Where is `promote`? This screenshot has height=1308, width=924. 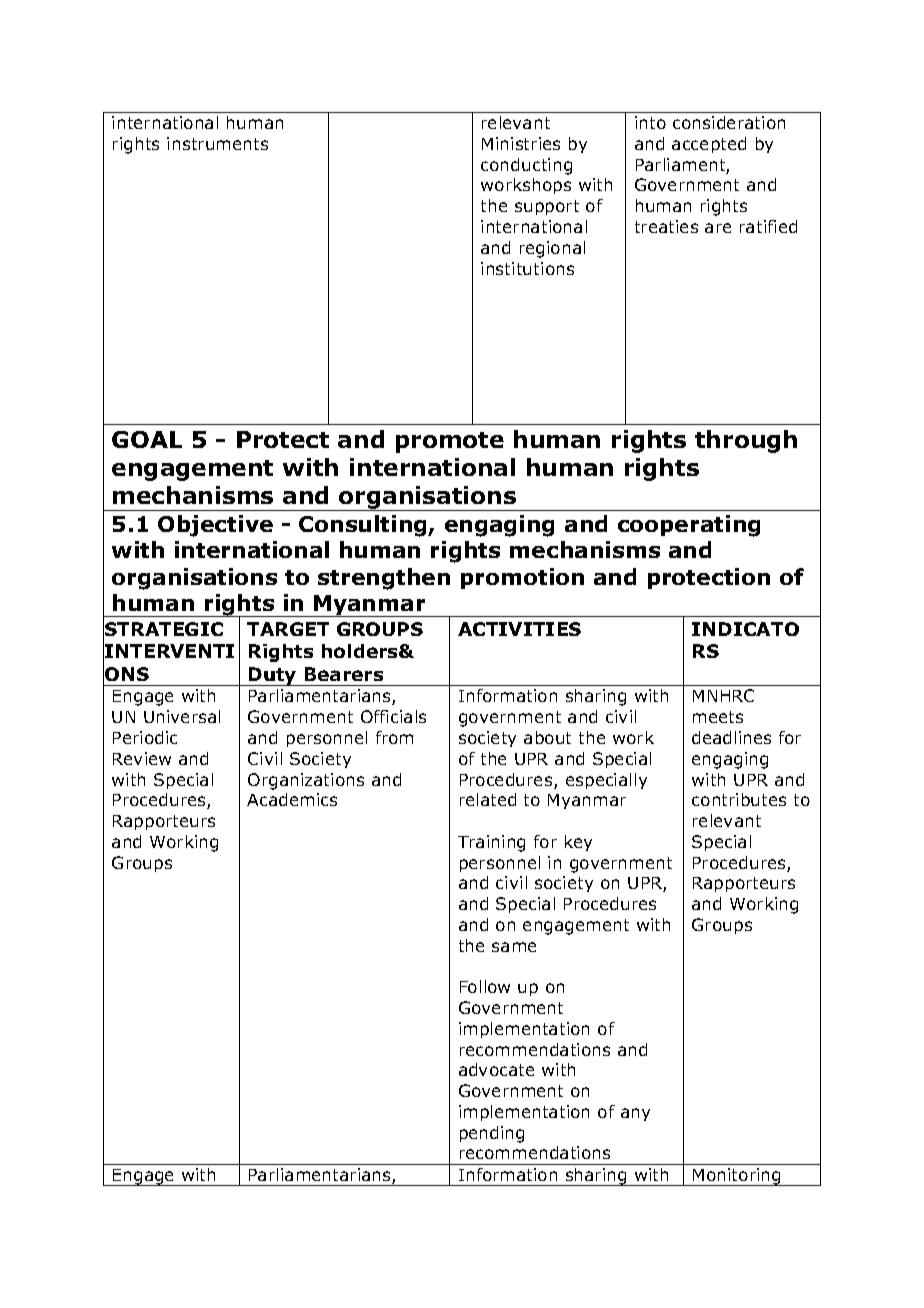
promote is located at coordinates (450, 442).
